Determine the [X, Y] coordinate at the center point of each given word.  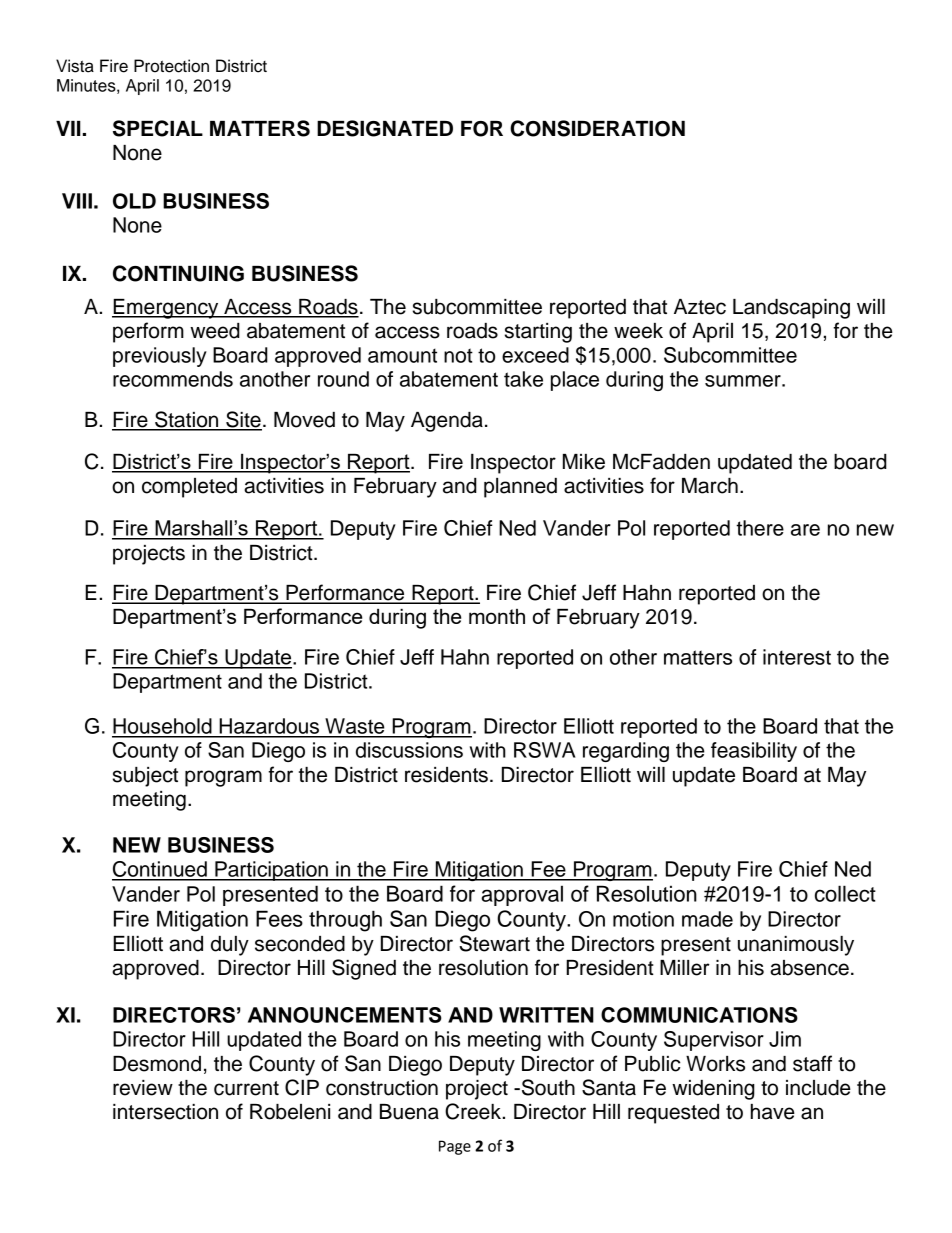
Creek [473, 1111]
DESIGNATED [385, 128]
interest [797, 657]
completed [189, 488]
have [773, 1112]
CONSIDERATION [597, 128]
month [497, 616]
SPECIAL [158, 128]
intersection [165, 1112]
